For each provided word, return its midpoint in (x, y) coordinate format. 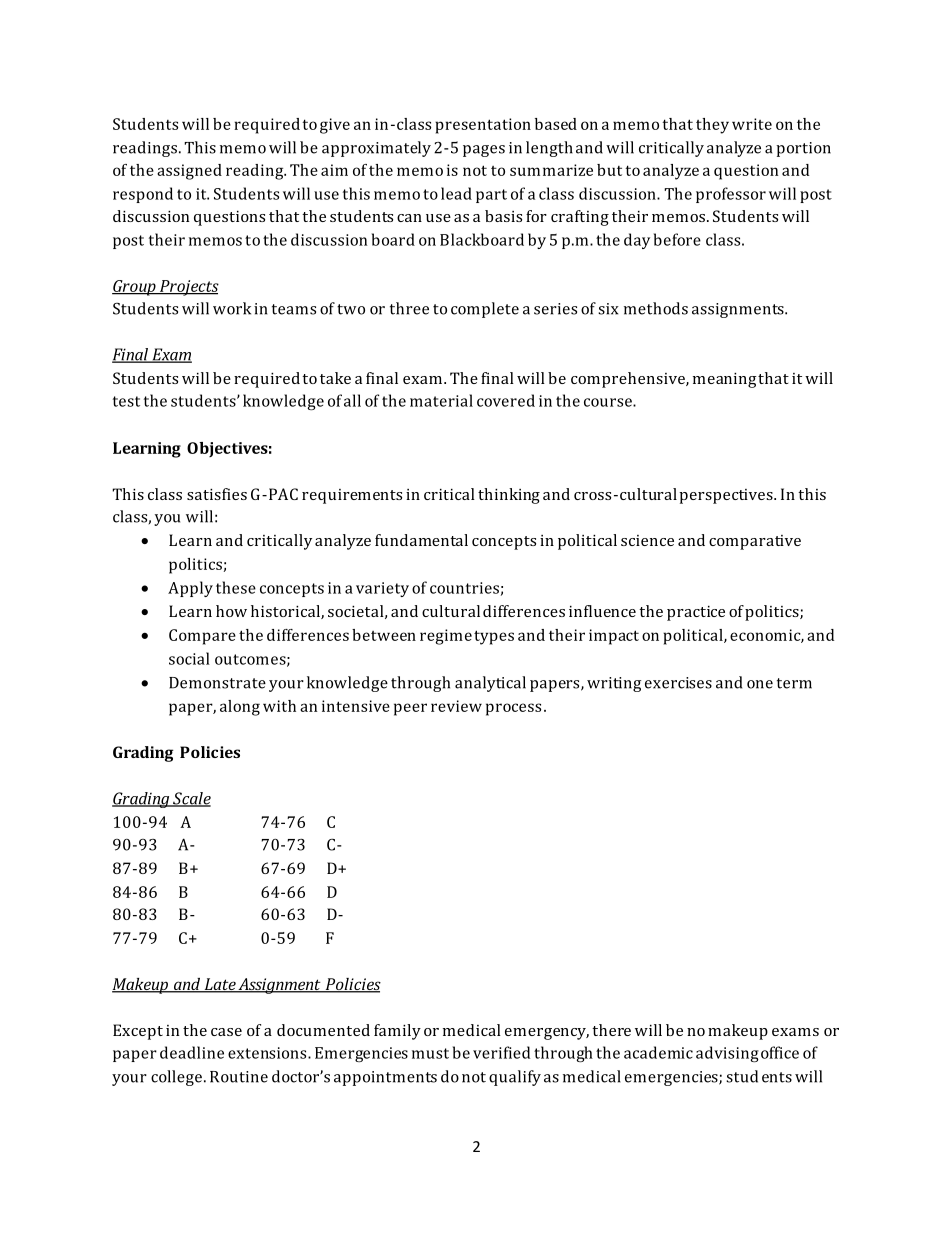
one (760, 684)
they (712, 126)
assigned (189, 172)
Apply (190, 589)
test (126, 401)
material (441, 400)
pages (484, 151)
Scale (191, 799)
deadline (192, 1052)
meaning (725, 380)
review (456, 706)
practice (696, 613)
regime (446, 637)
